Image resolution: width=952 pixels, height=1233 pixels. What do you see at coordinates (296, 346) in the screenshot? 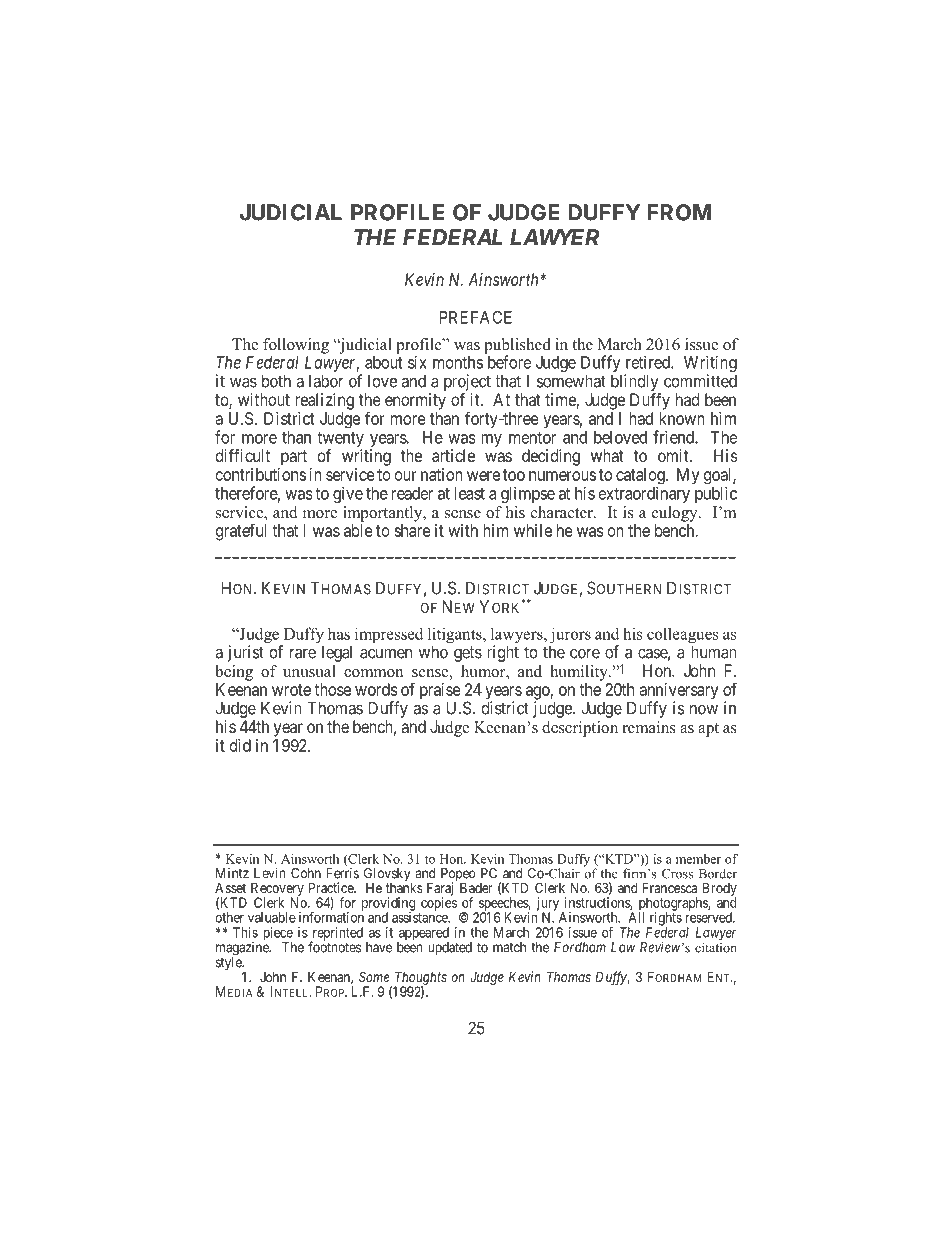
I see `following` at bounding box center [296, 346].
